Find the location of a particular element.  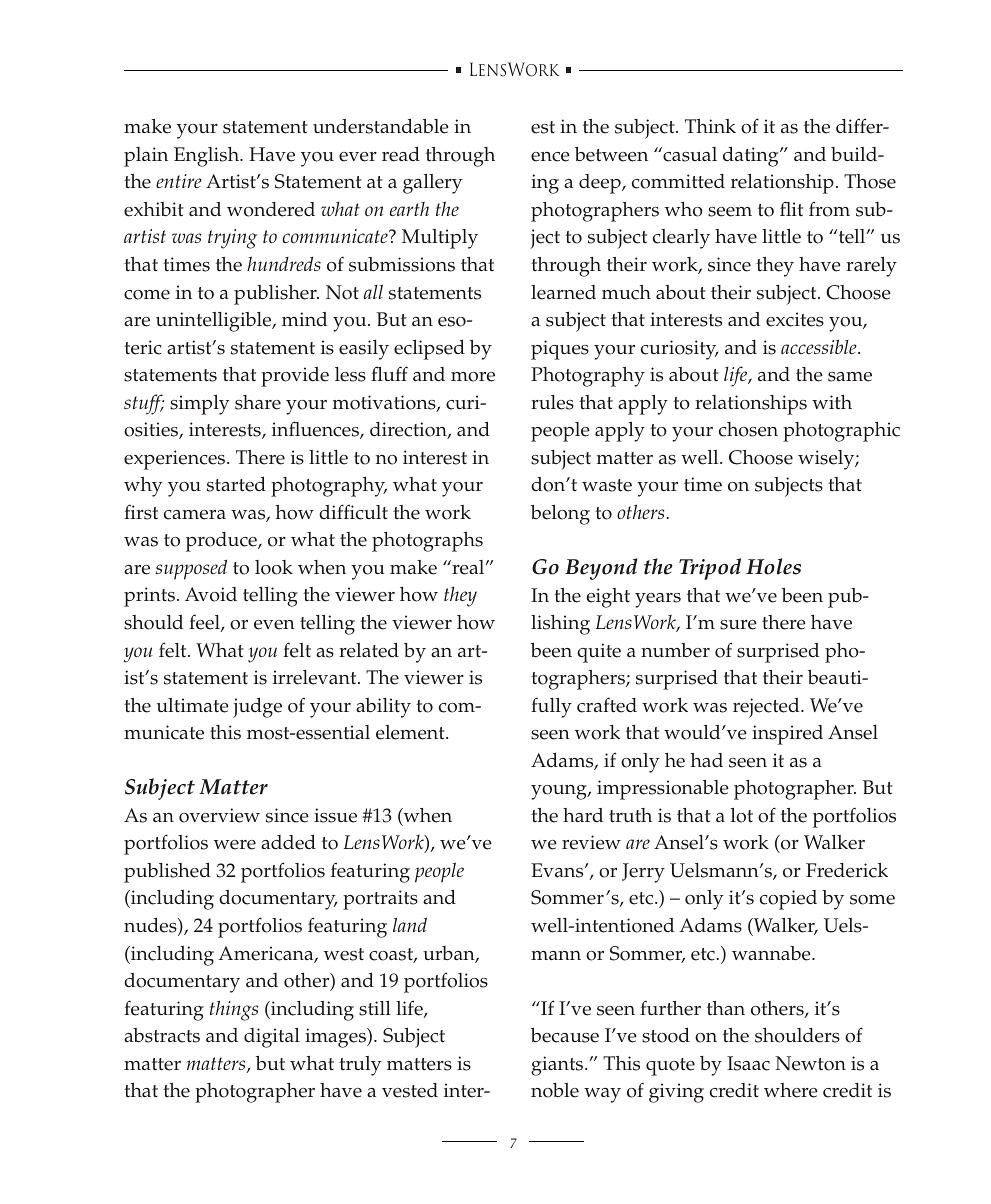

chosen is located at coordinates (748, 429).
